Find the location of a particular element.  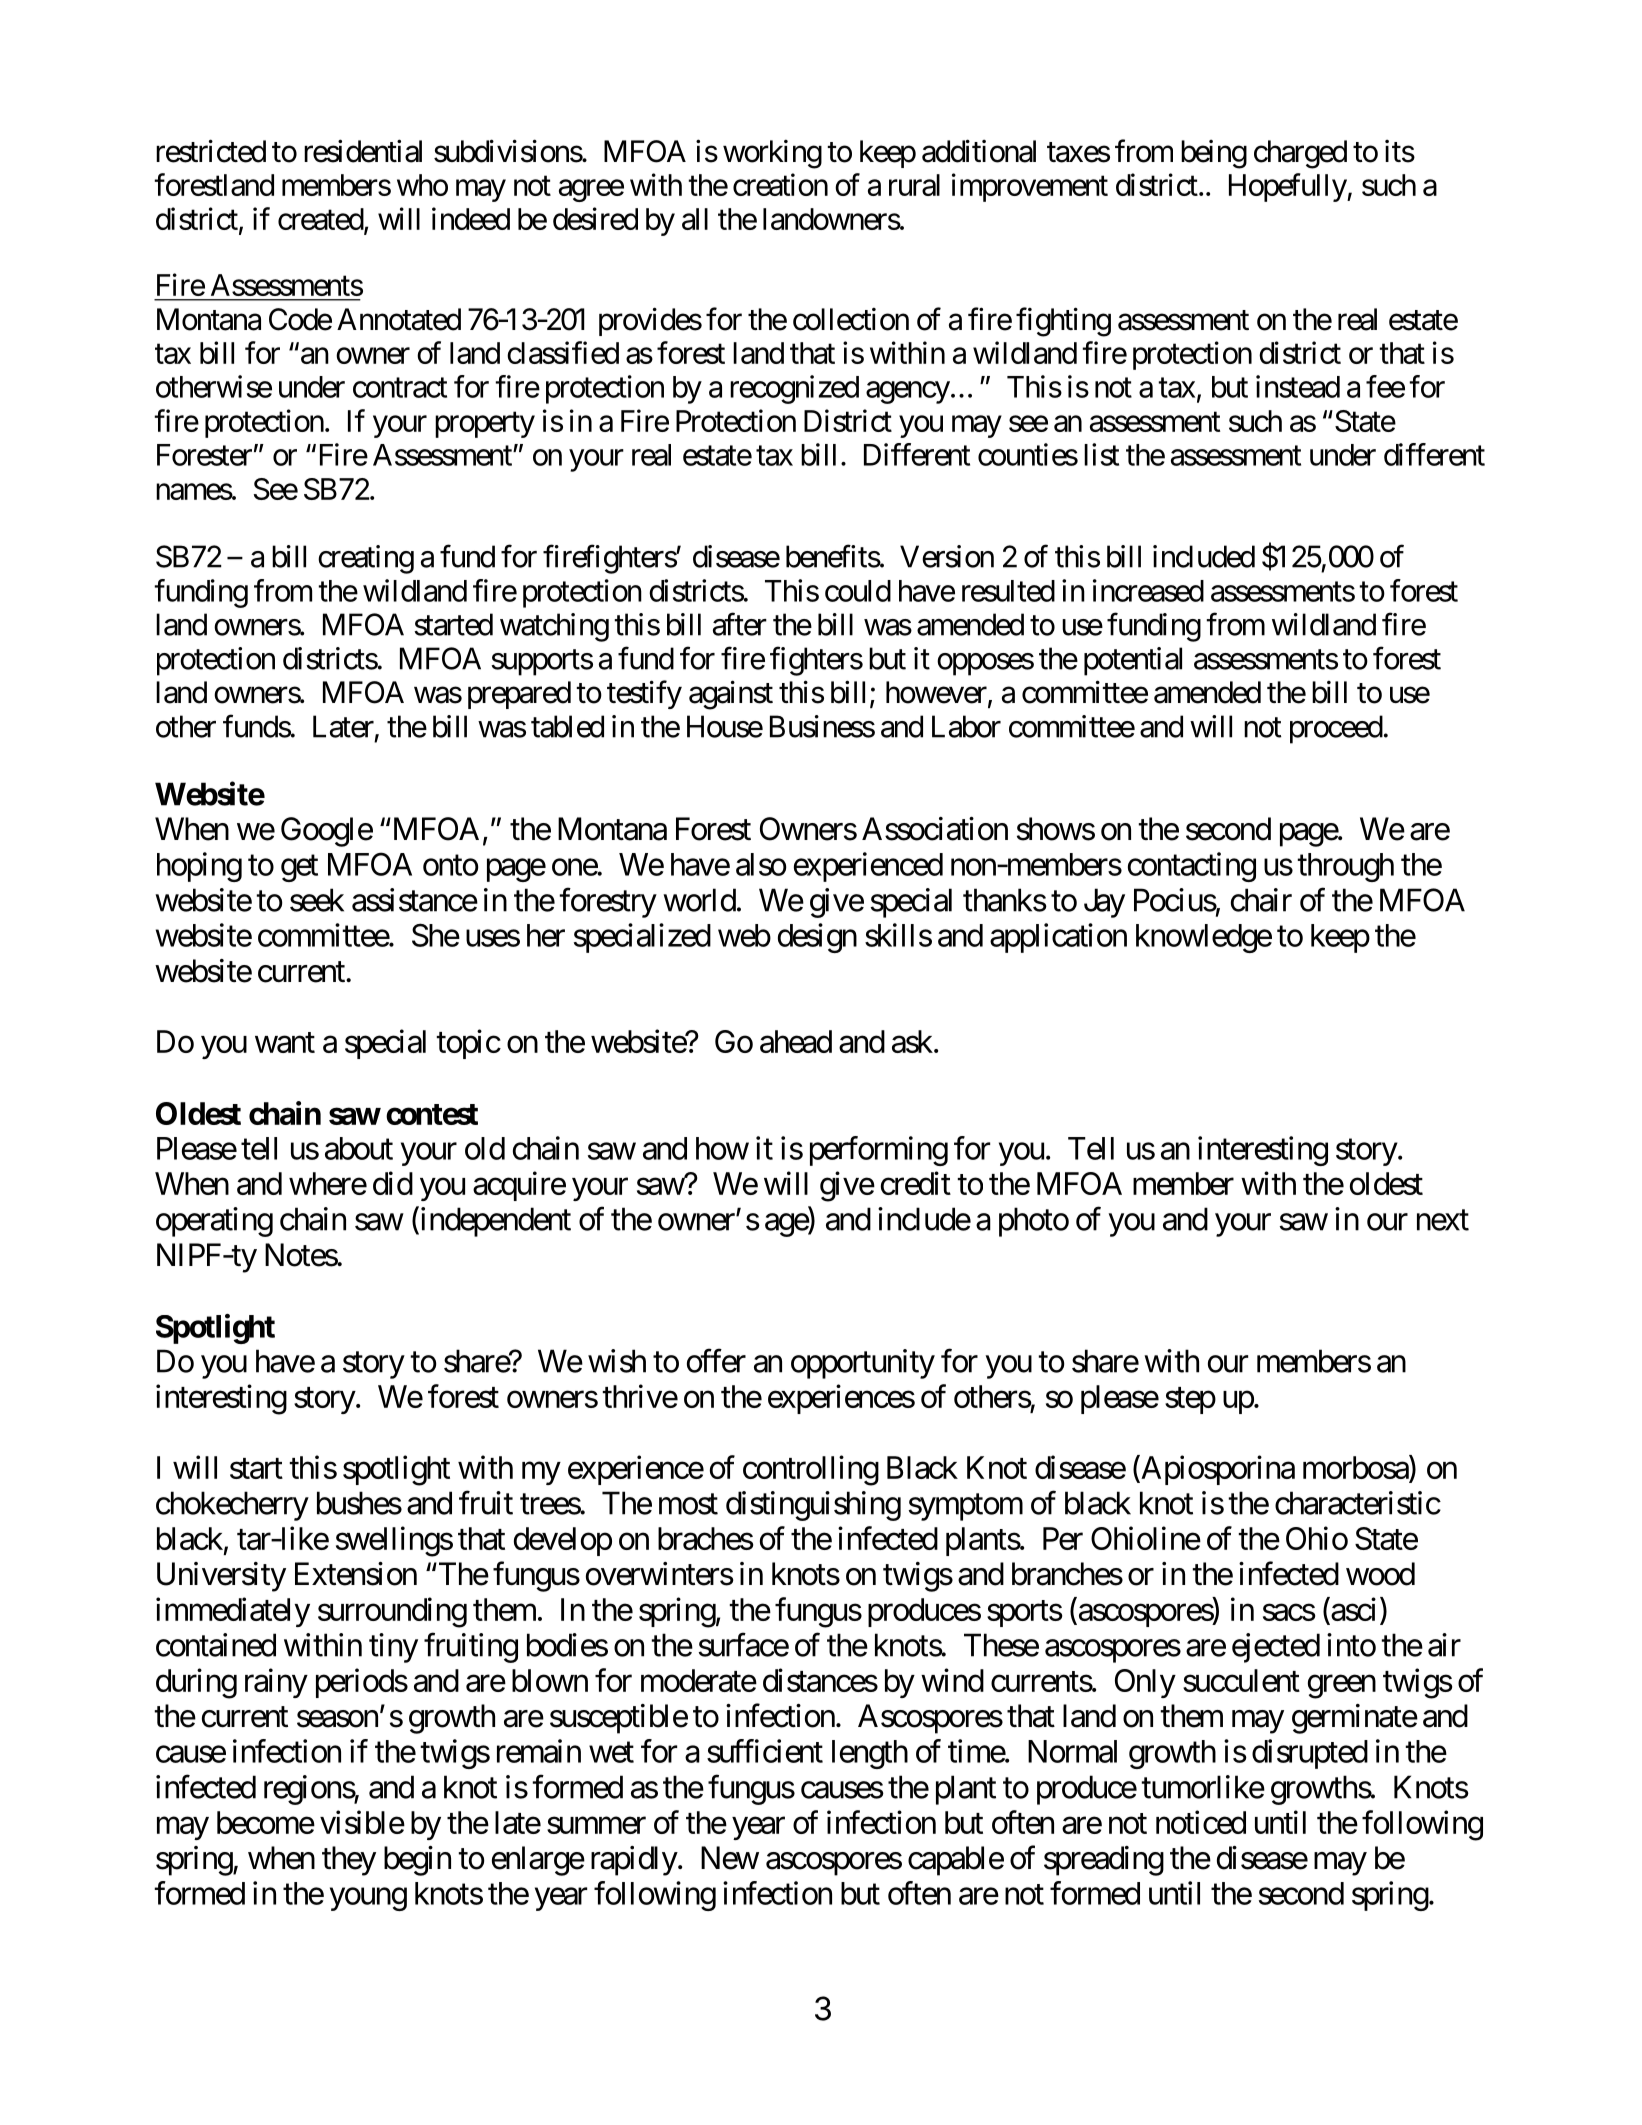

created is located at coordinates (321, 220).
